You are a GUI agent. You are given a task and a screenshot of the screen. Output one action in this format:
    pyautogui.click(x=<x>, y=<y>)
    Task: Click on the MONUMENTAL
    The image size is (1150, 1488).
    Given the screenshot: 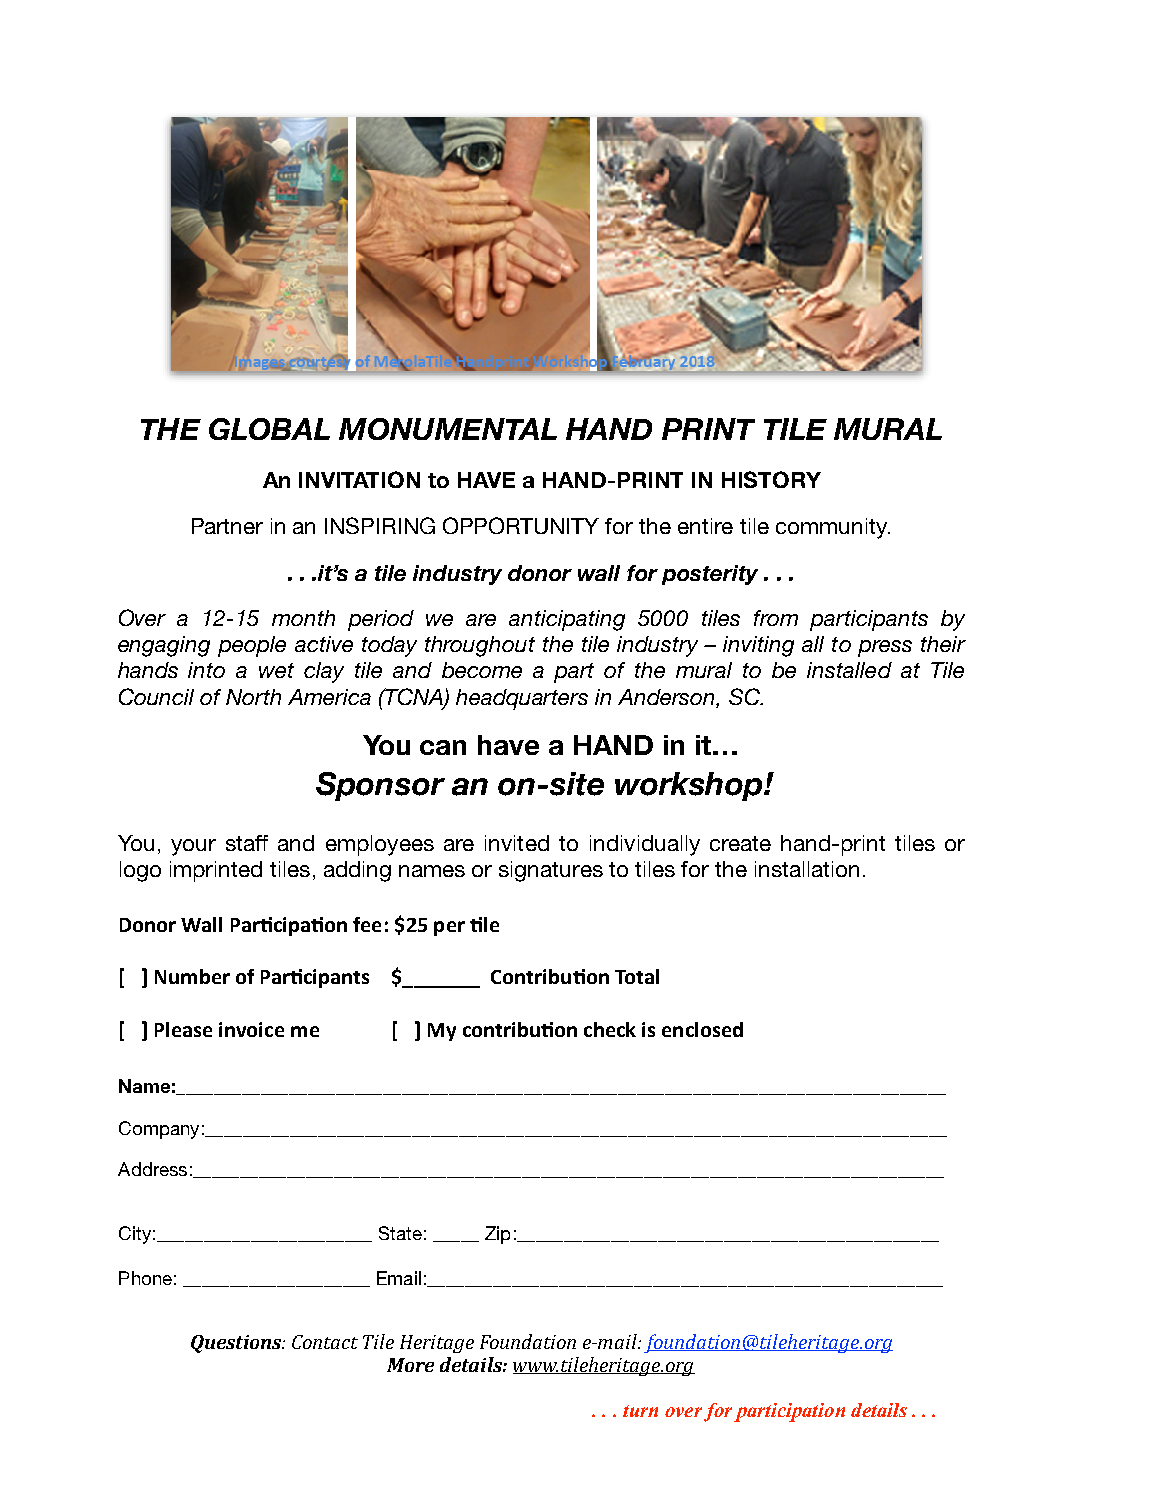 What is the action you would take?
    pyautogui.click(x=448, y=429)
